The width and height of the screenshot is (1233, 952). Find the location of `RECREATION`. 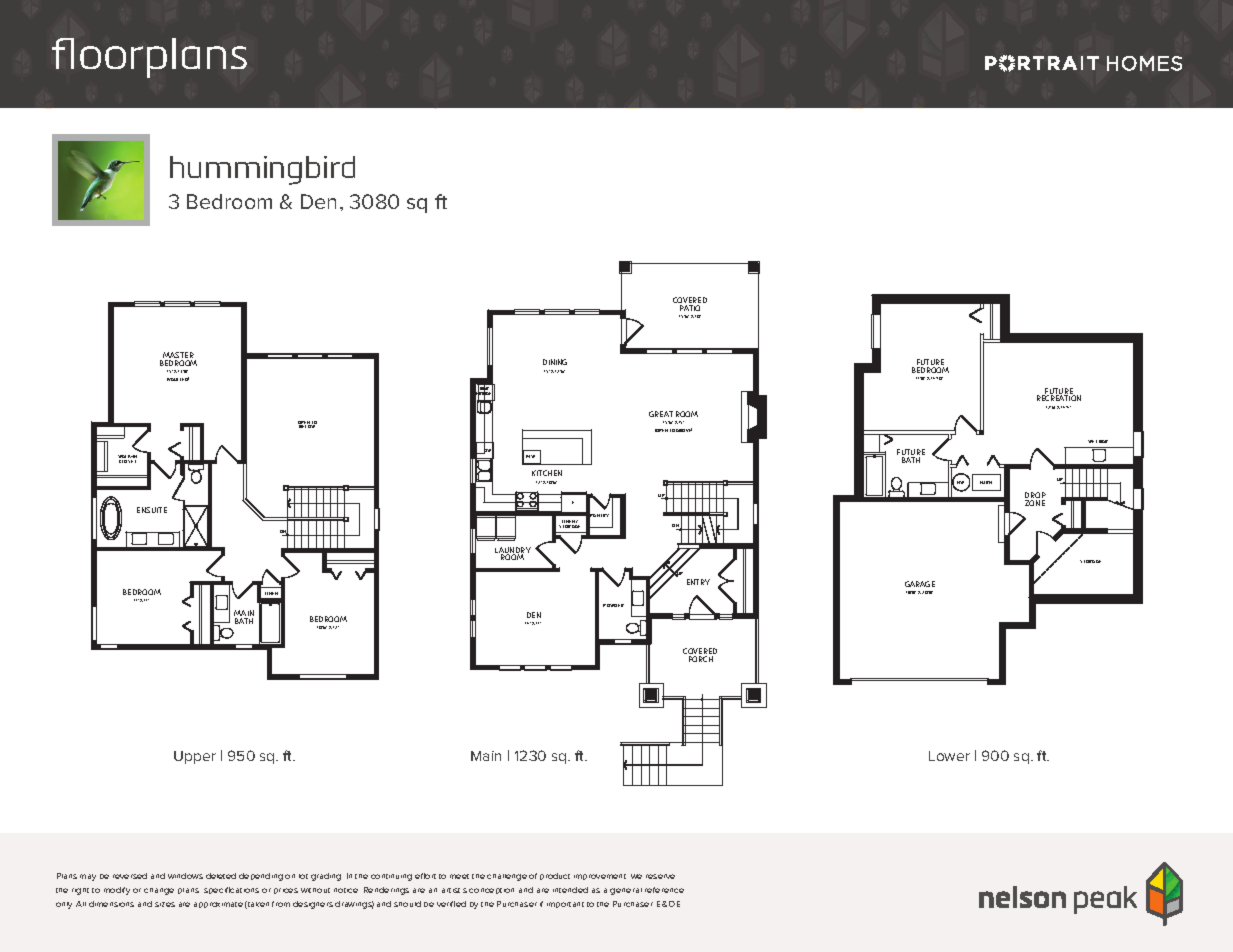

RECREATION is located at coordinates (1059, 398).
